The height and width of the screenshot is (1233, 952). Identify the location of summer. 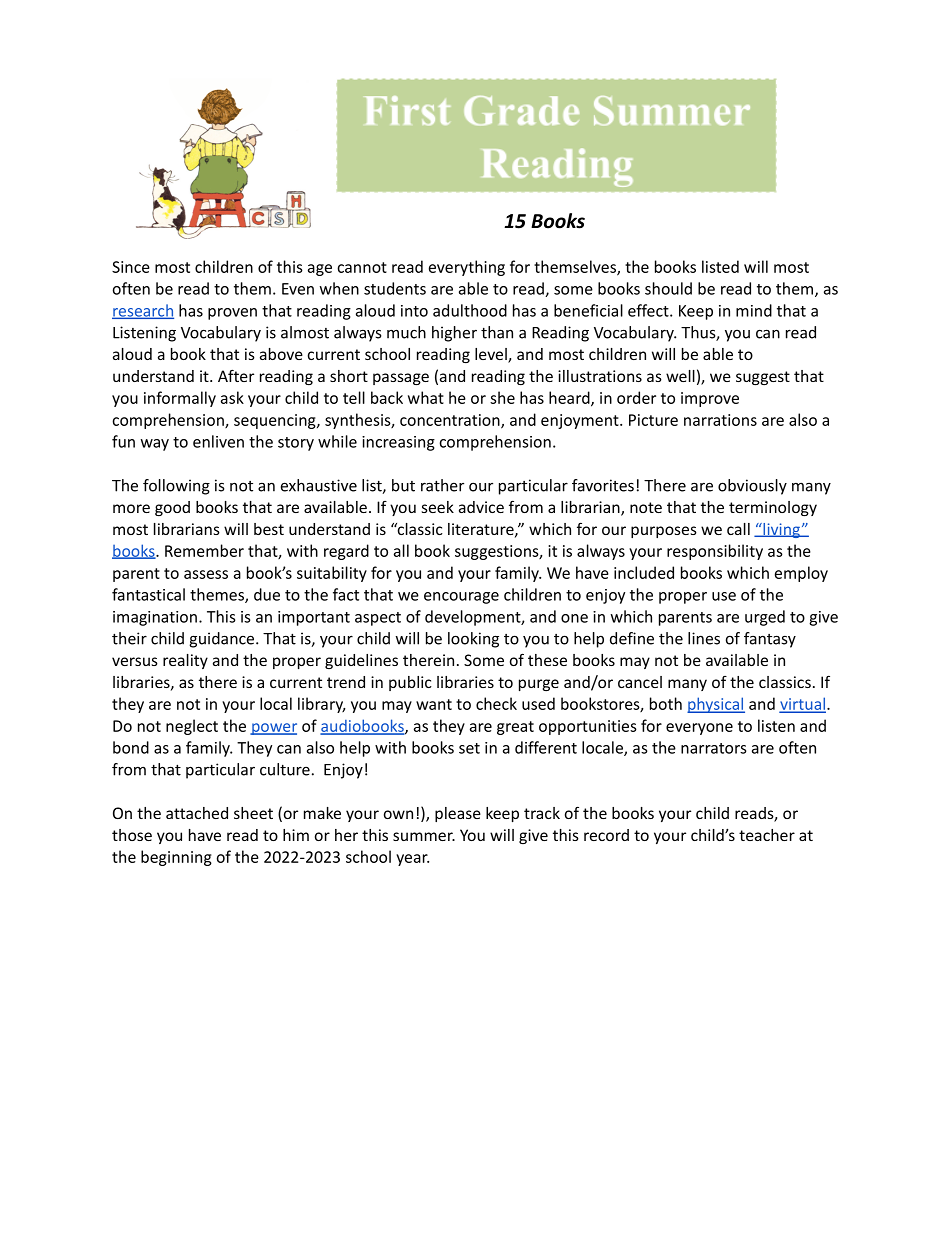
(424, 836).
